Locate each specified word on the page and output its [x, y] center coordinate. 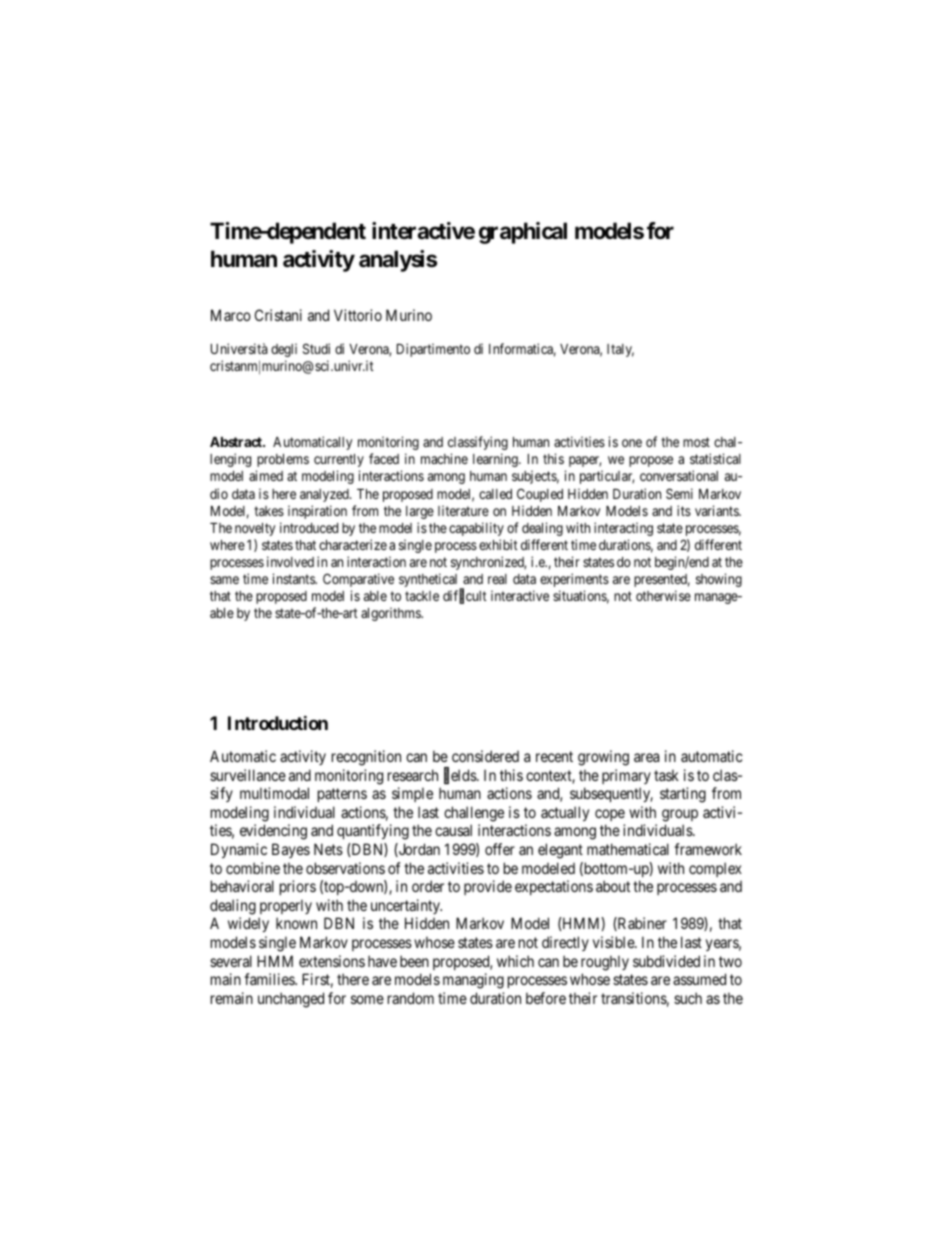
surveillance [248, 775]
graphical [523, 233]
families [270, 979]
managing [473, 981]
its [684, 510]
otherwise [663, 595]
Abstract [237, 442]
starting [683, 795]
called [495, 494]
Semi [679, 493]
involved [290, 561]
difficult [465, 596]
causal [453, 830]
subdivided [666, 961]
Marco [231, 315]
